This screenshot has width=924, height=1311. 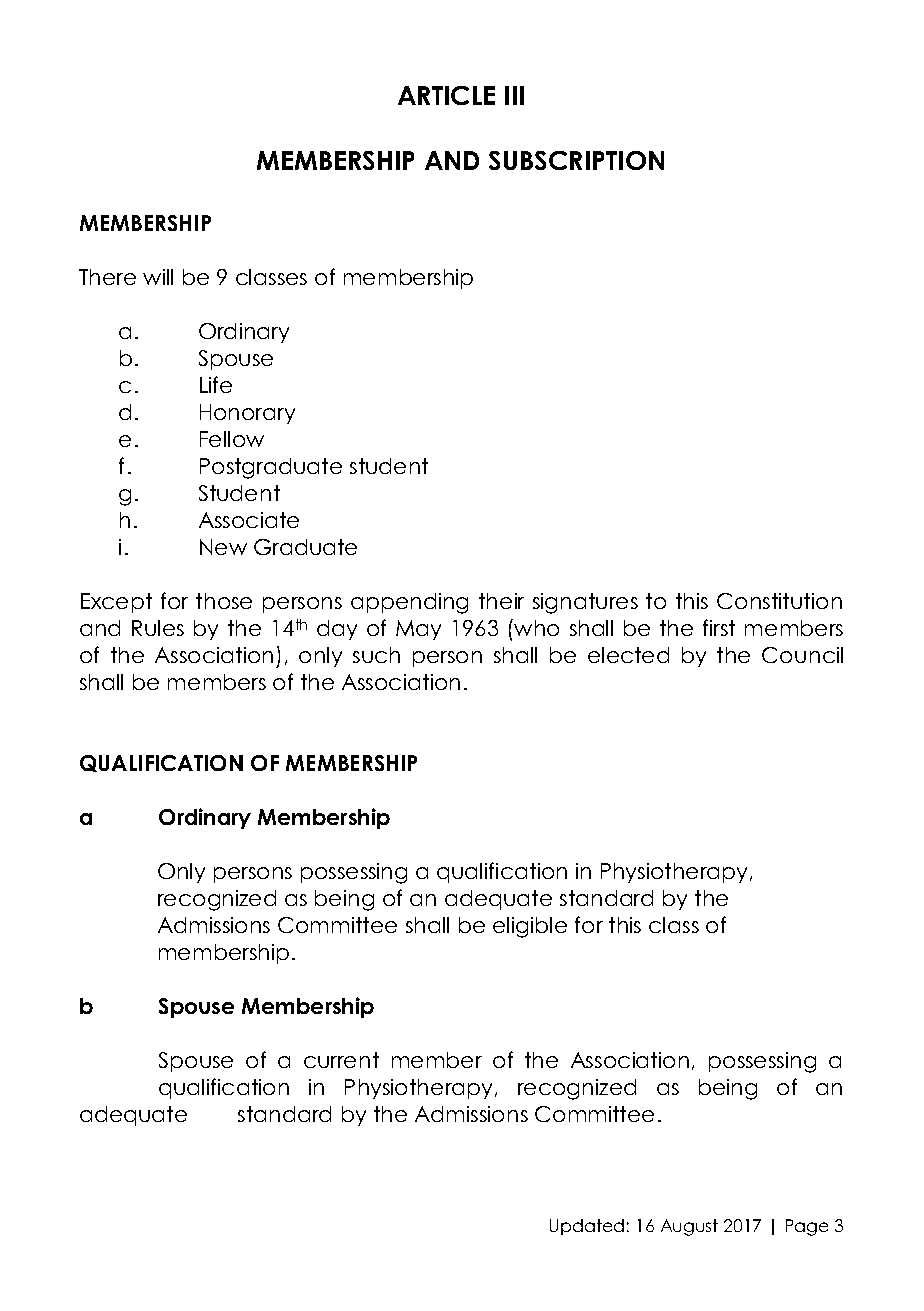 What do you see at coordinates (719, 627) in the screenshot?
I see `first` at bounding box center [719, 627].
